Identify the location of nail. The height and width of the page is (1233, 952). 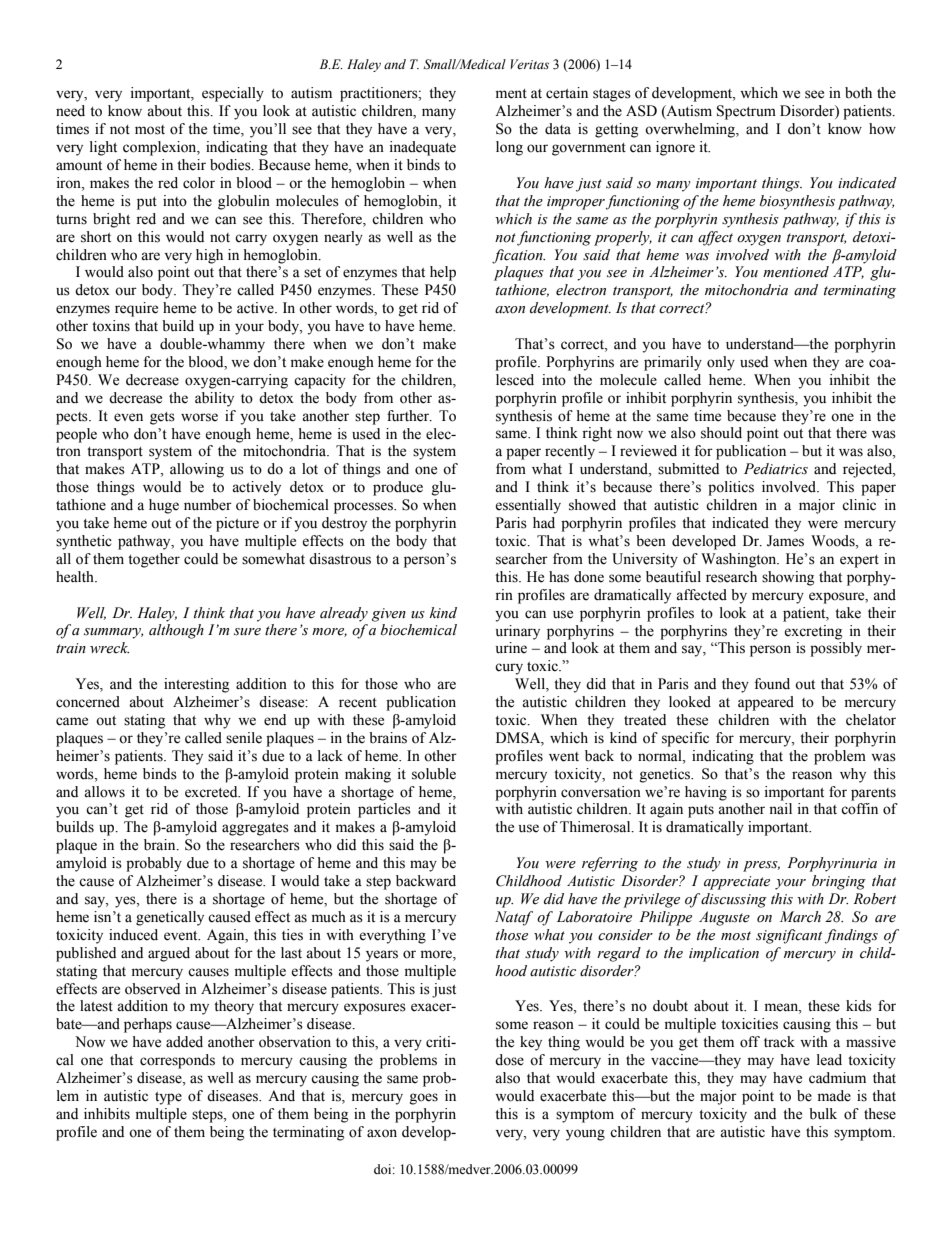
(780, 808).
